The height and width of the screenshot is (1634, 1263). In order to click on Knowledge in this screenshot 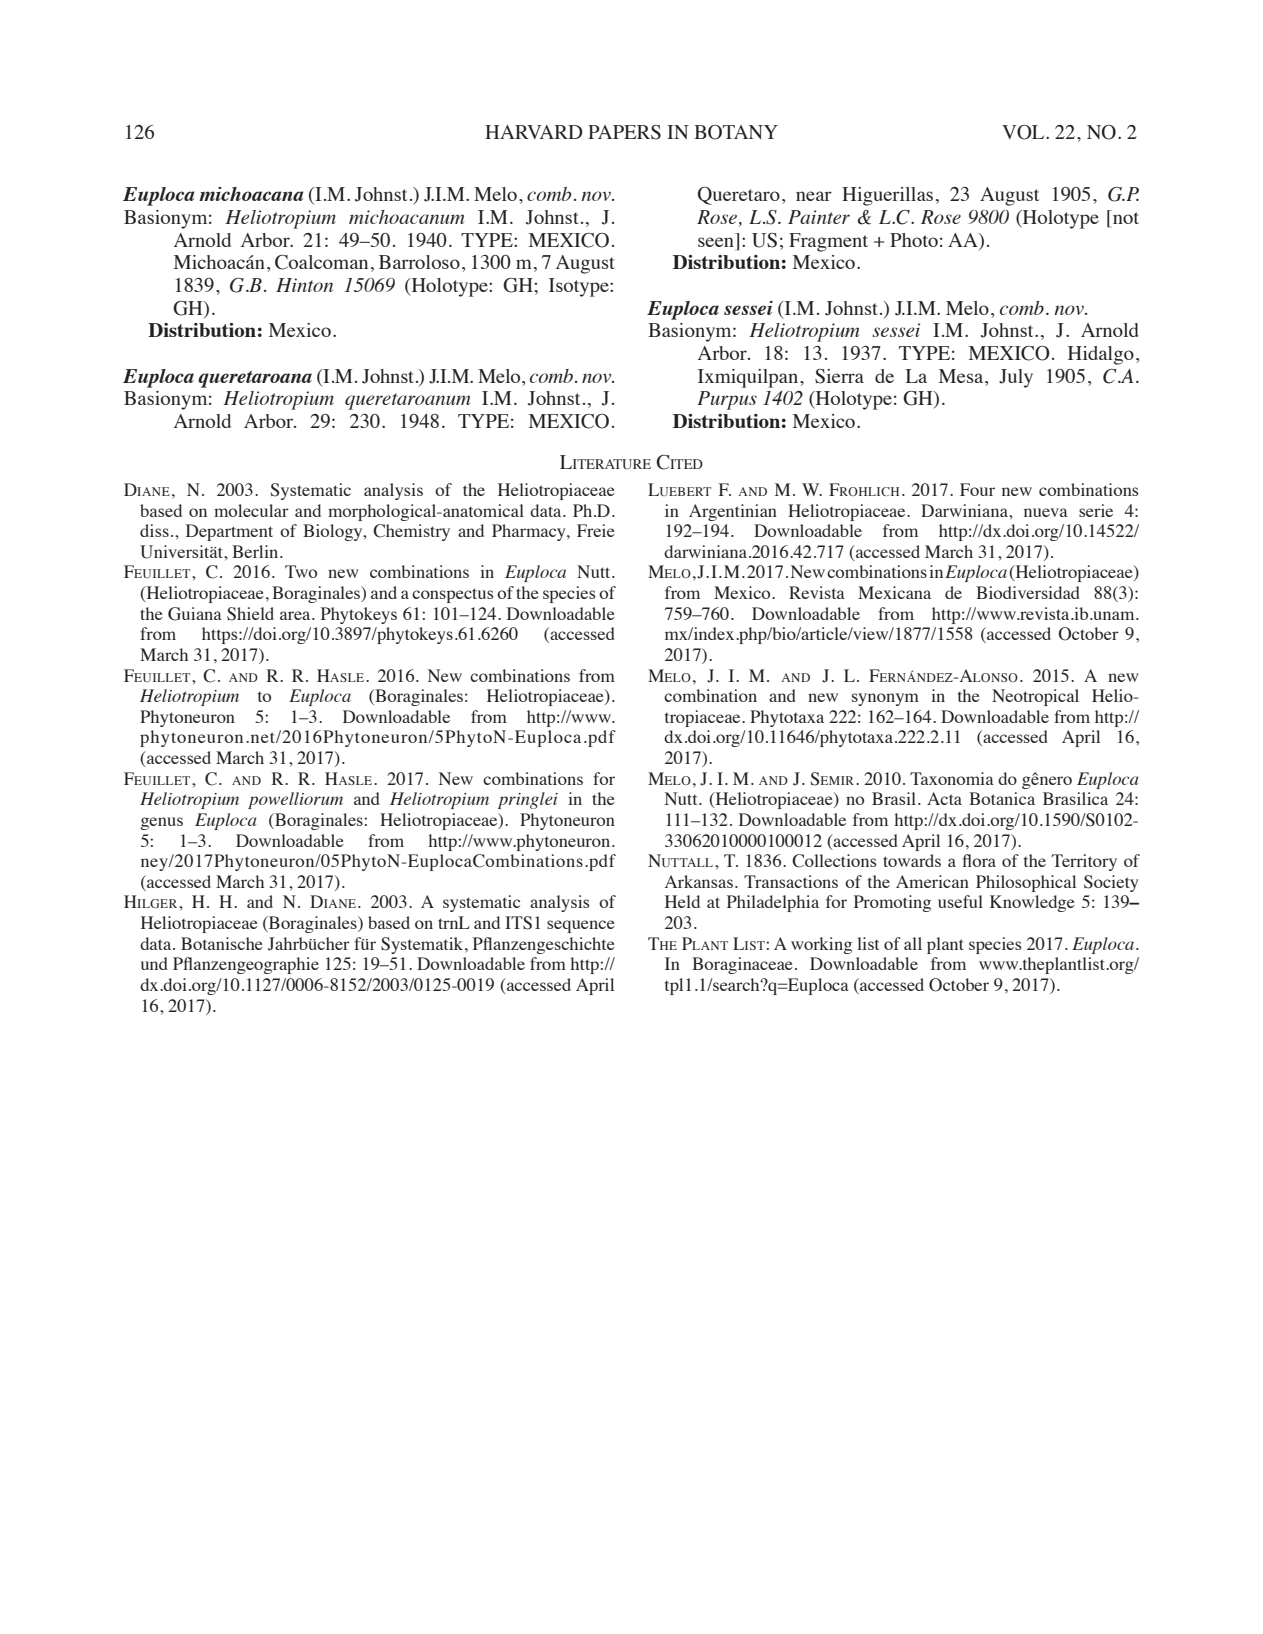, I will do `click(1032, 903)`.
